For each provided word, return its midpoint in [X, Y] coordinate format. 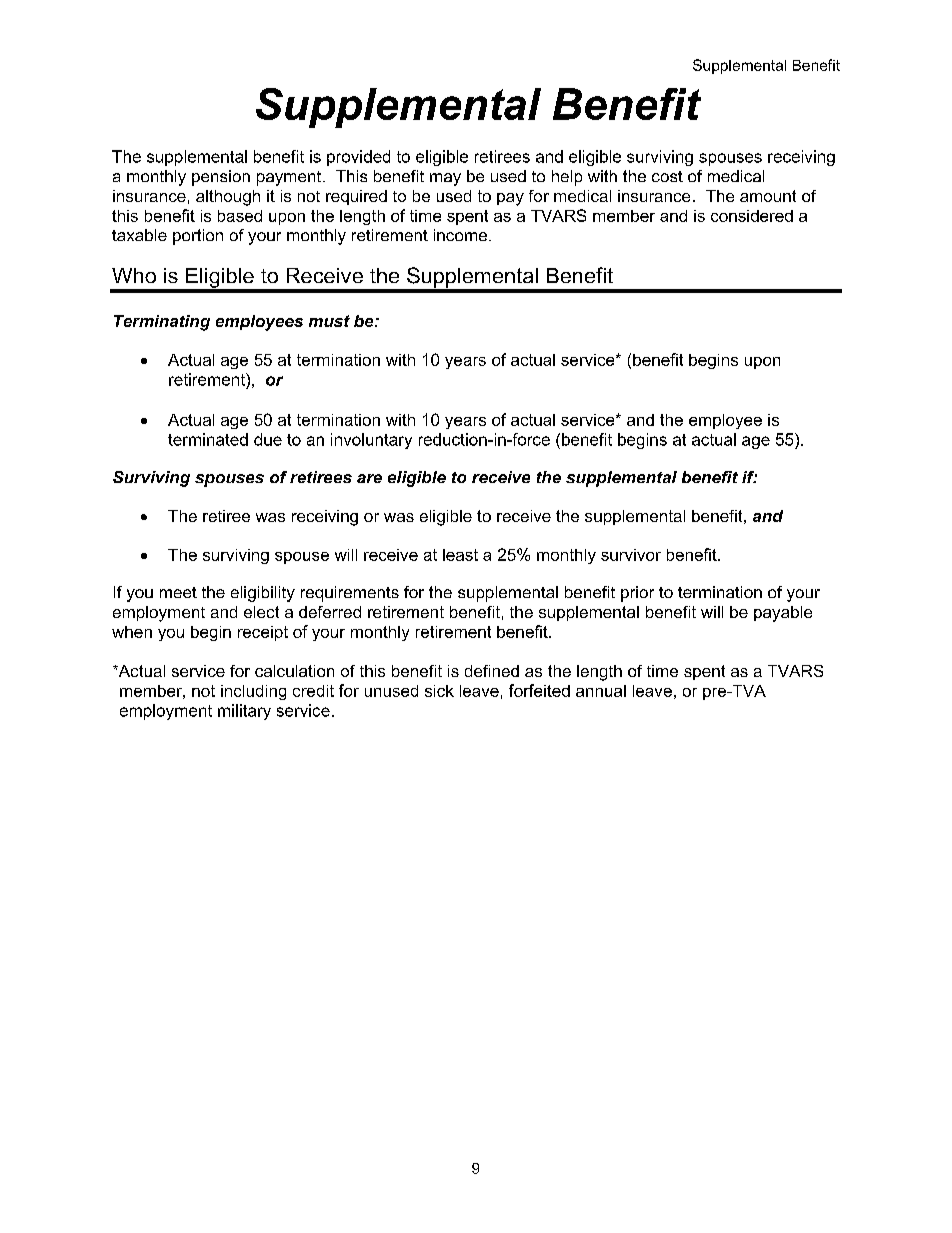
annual [601, 691]
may [445, 179]
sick [439, 691]
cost [667, 176]
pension [221, 178]
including [253, 692]
